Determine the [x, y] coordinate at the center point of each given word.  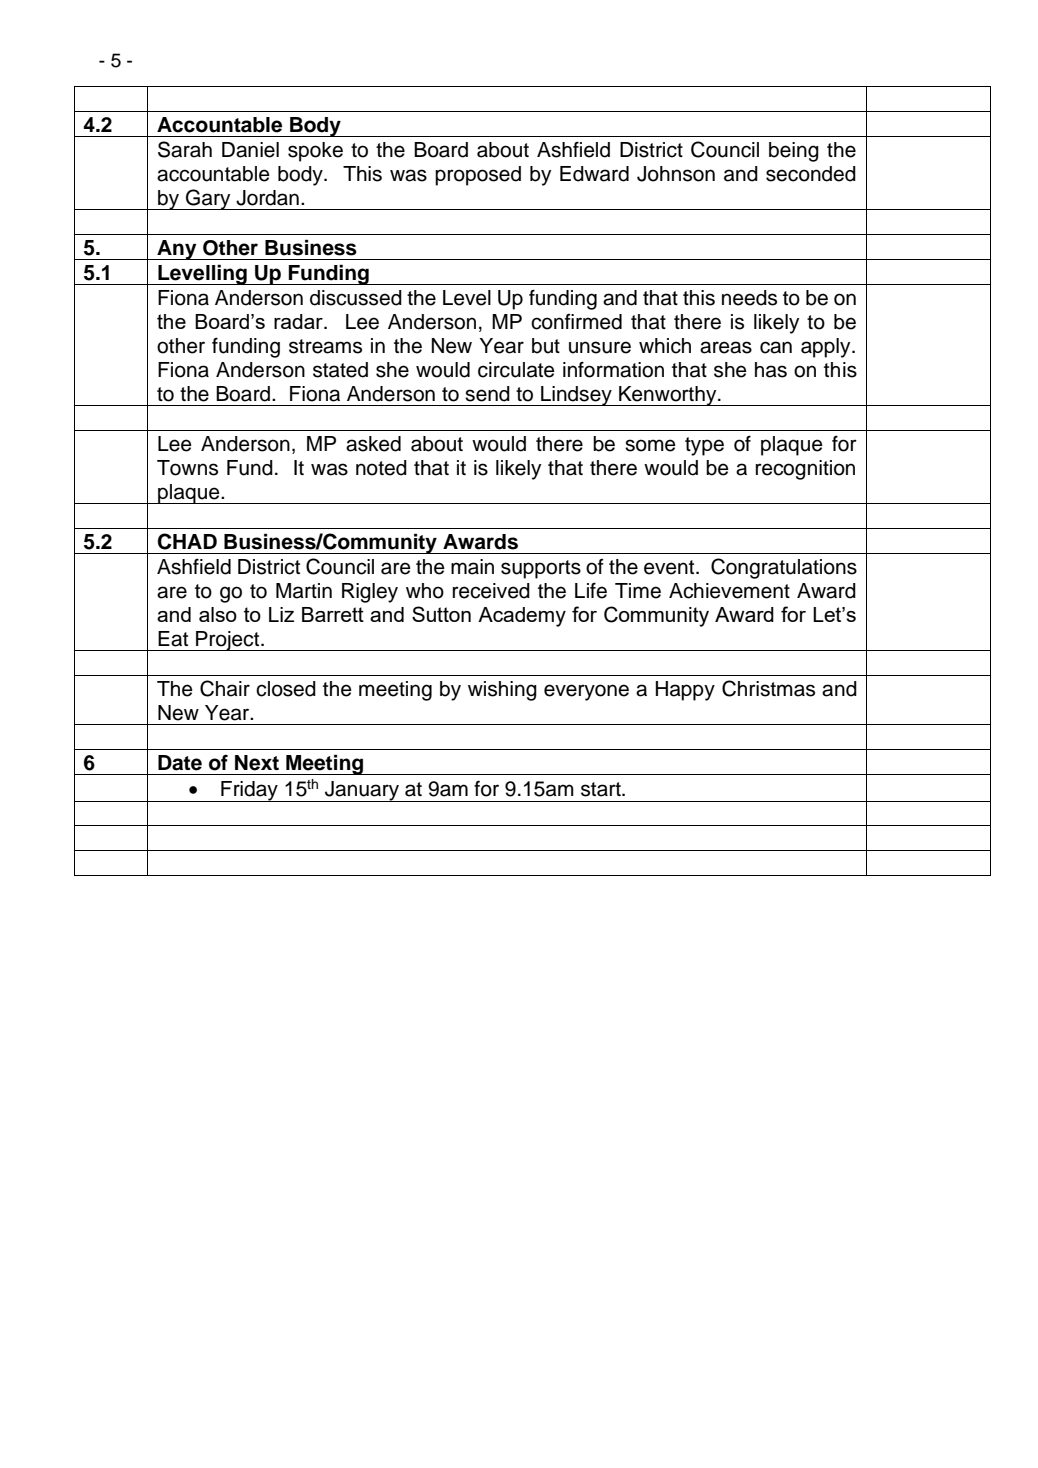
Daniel [250, 150]
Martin [304, 591]
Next [257, 763]
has [771, 370]
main [472, 567]
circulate [516, 370]
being [794, 152]
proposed [478, 176]
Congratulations [784, 568]
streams [325, 346]
